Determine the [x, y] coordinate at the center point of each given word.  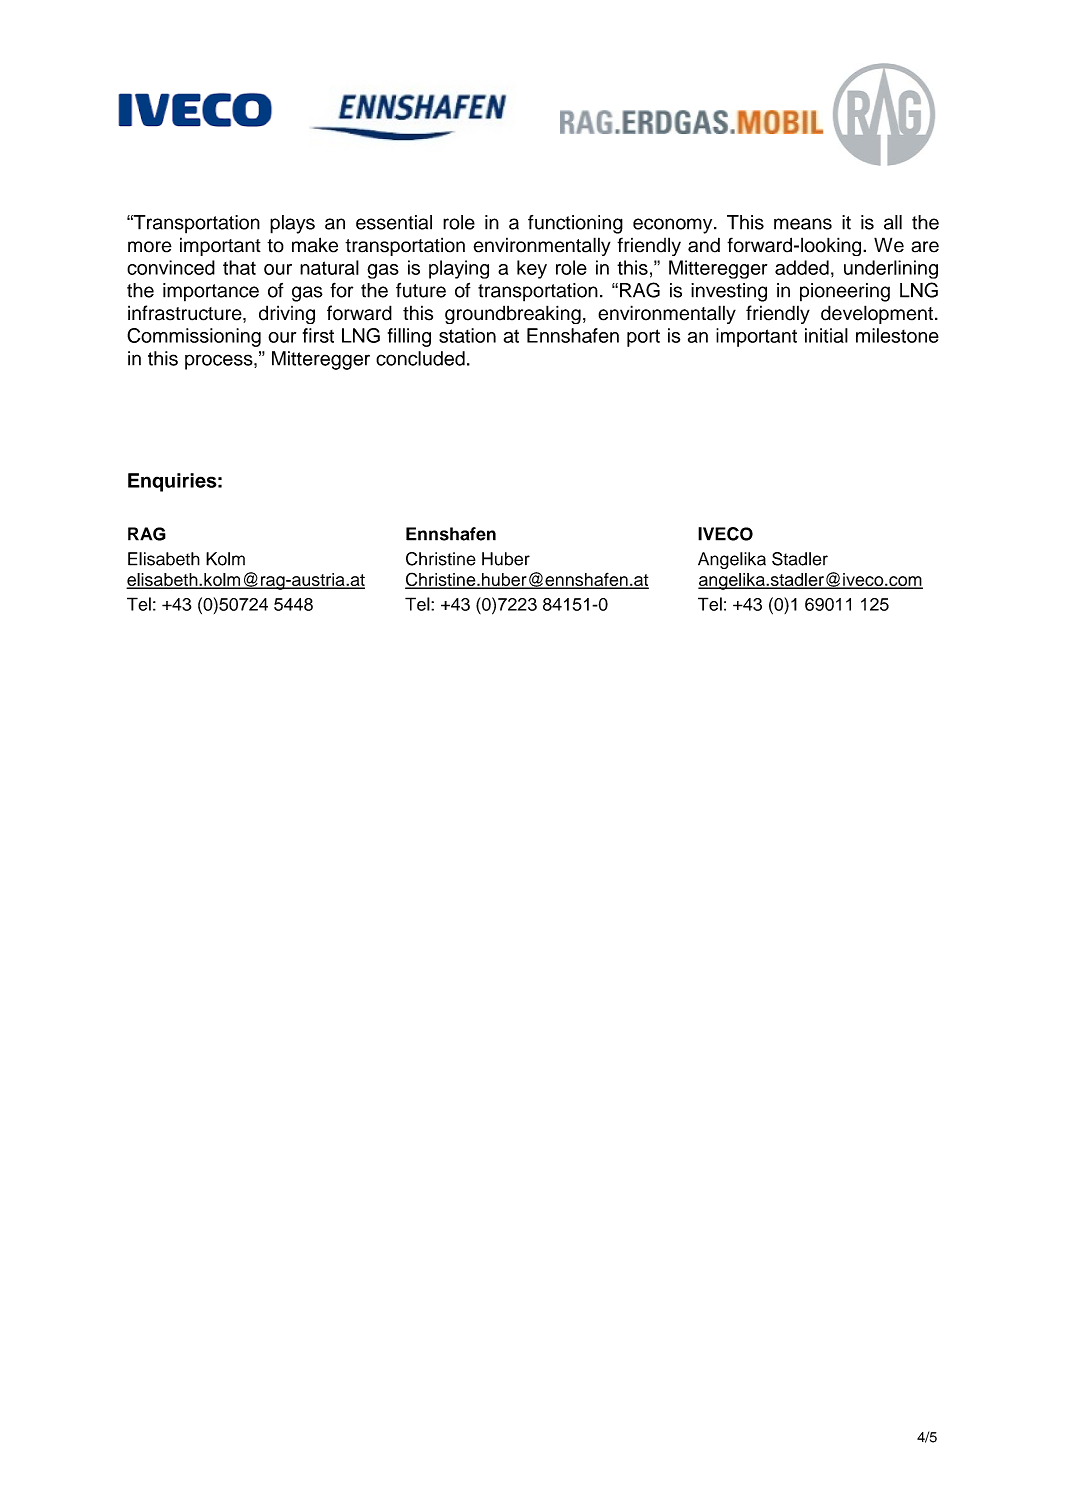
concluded [420, 358]
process [220, 362]
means [803, 224]
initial [826, 335]
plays [292, 224]
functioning [575, 224]
